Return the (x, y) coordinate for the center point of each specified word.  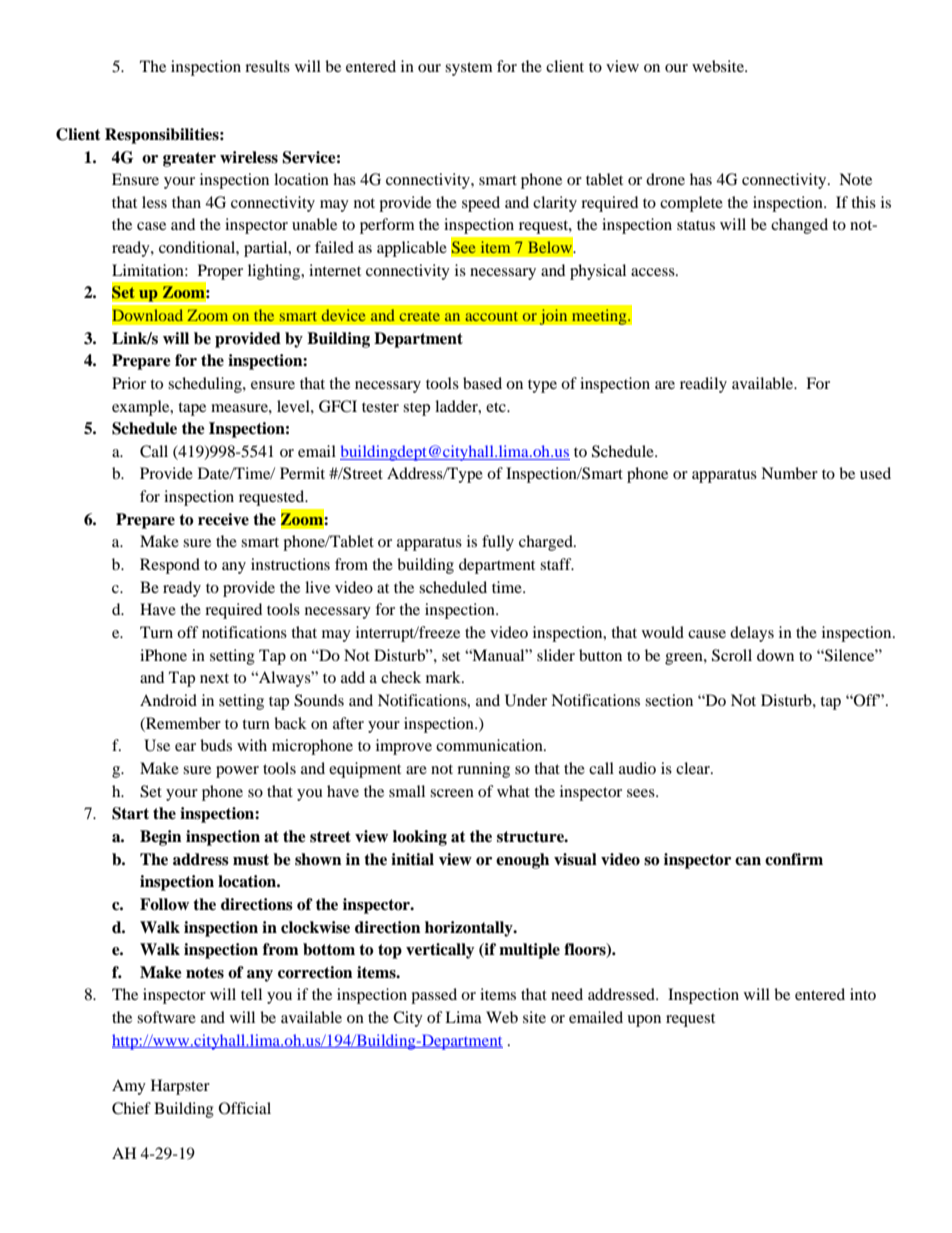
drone (665, 179)
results (267, 66)
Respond (170, 566)
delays (752, 634)
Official (245, 1108)
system (469, 69)
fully (498, 543)
